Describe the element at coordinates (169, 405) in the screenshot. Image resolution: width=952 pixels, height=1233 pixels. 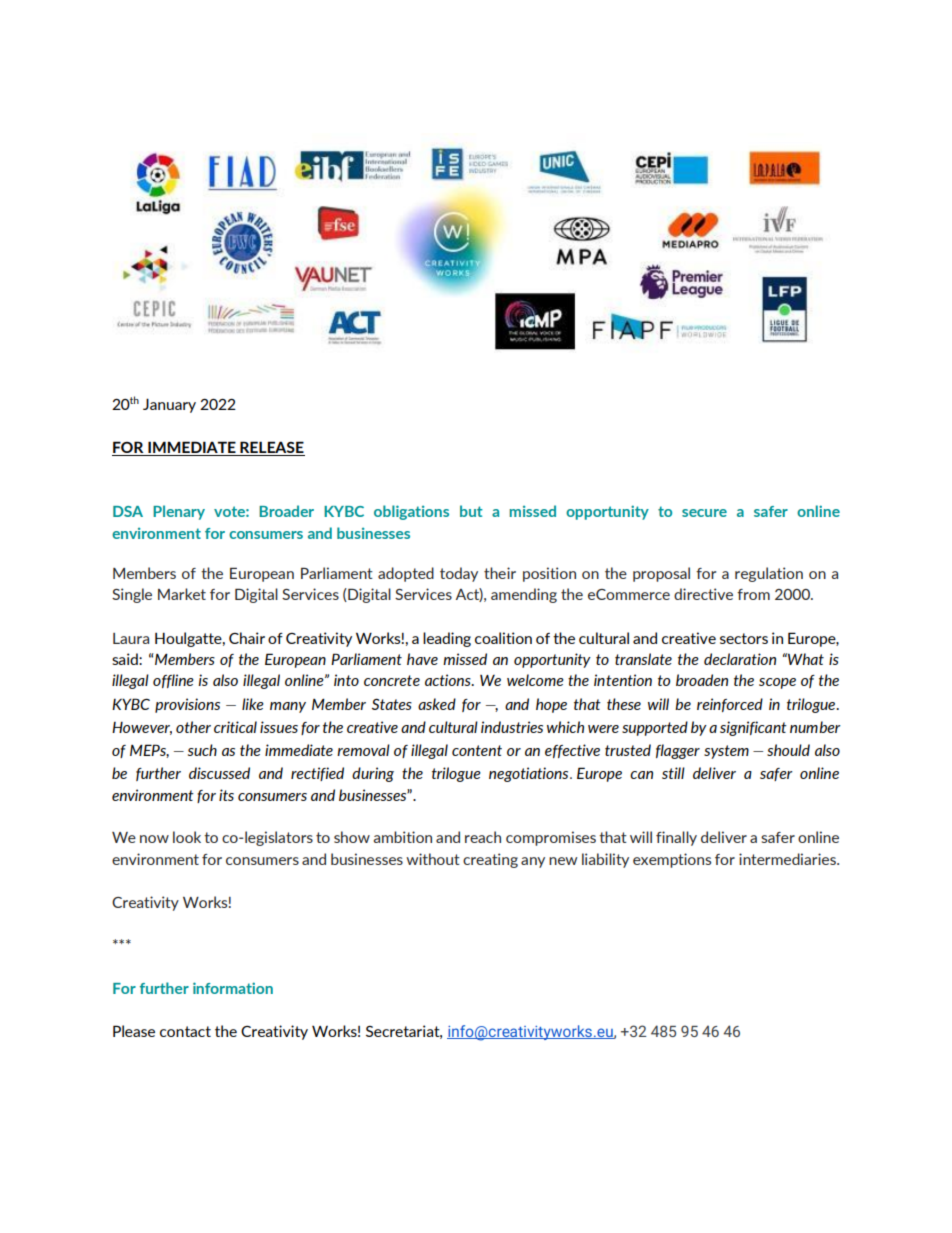
I see `January` at that location.
